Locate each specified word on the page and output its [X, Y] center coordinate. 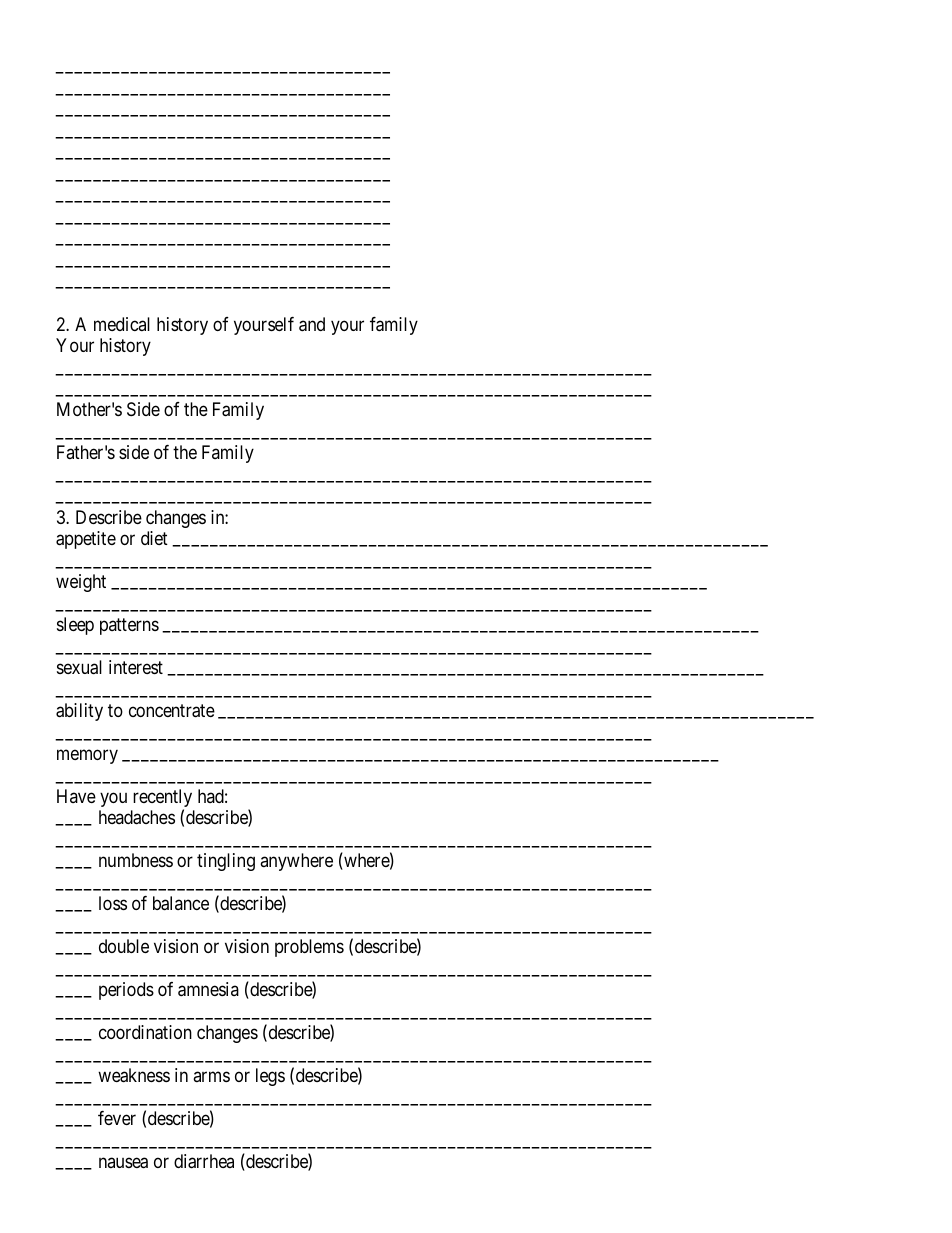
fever [117, 1118]
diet [154, 538]
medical [122, 324]
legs [270, 1077]
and [312, 324]
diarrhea [204, 1161]
